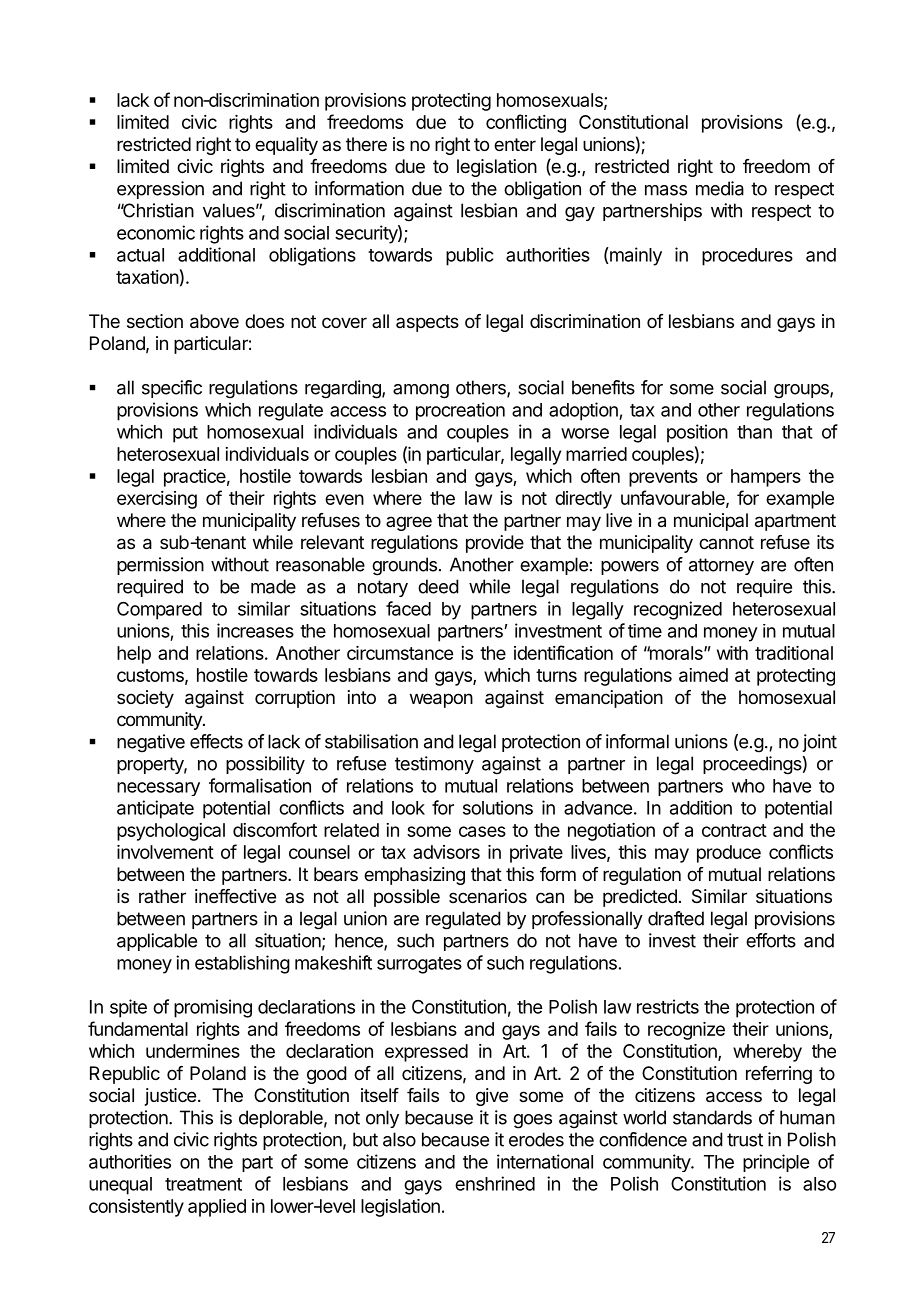 The image size is (924, 1307). I want to click on media, so click(720, 188).
